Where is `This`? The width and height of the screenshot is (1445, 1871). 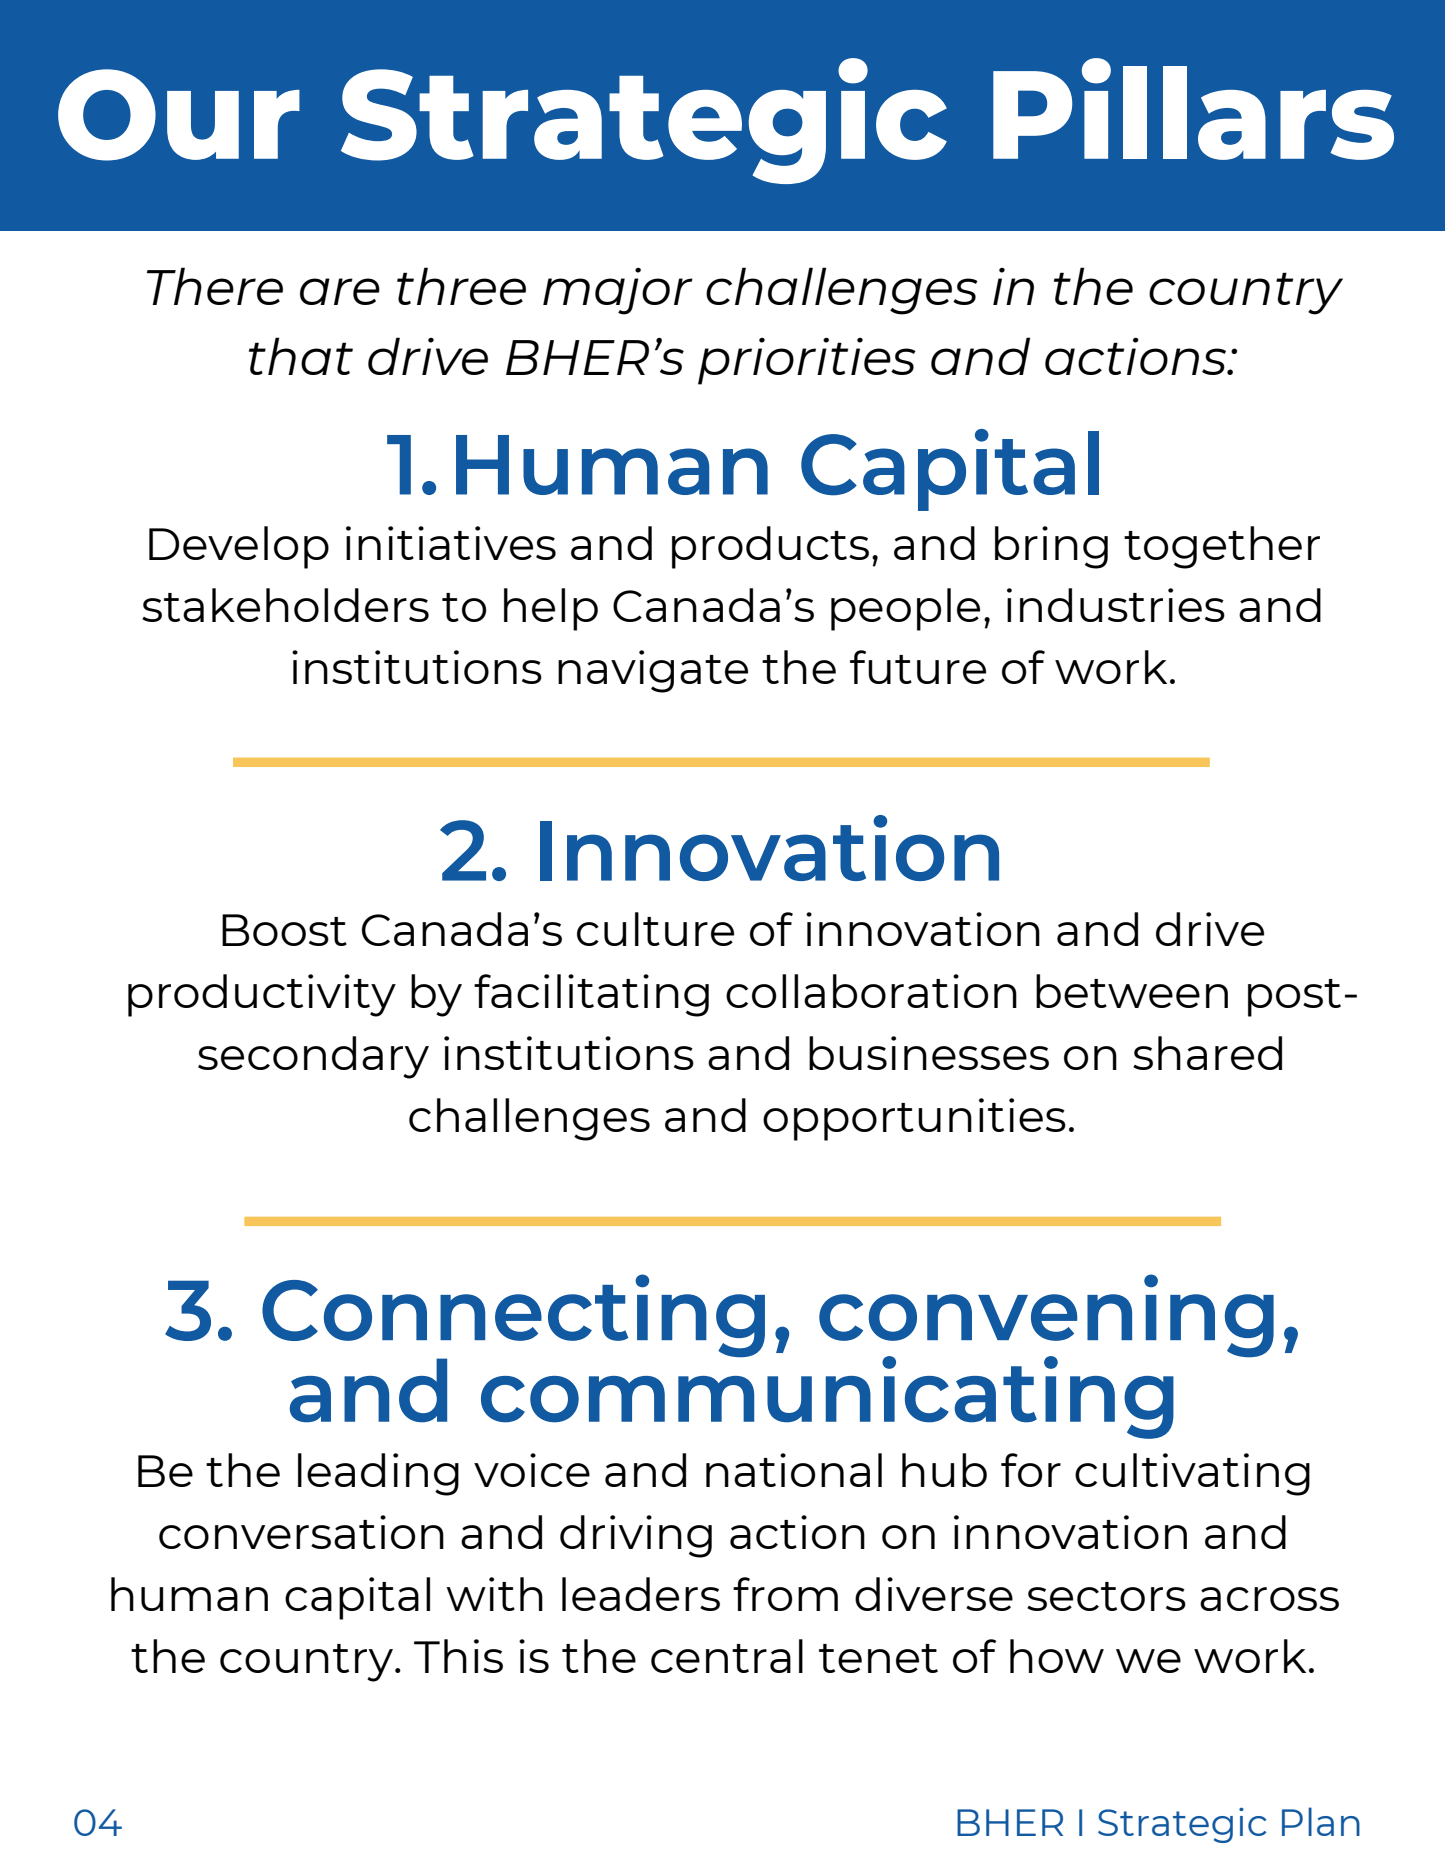
This is located at coordinates (458, 1656).
